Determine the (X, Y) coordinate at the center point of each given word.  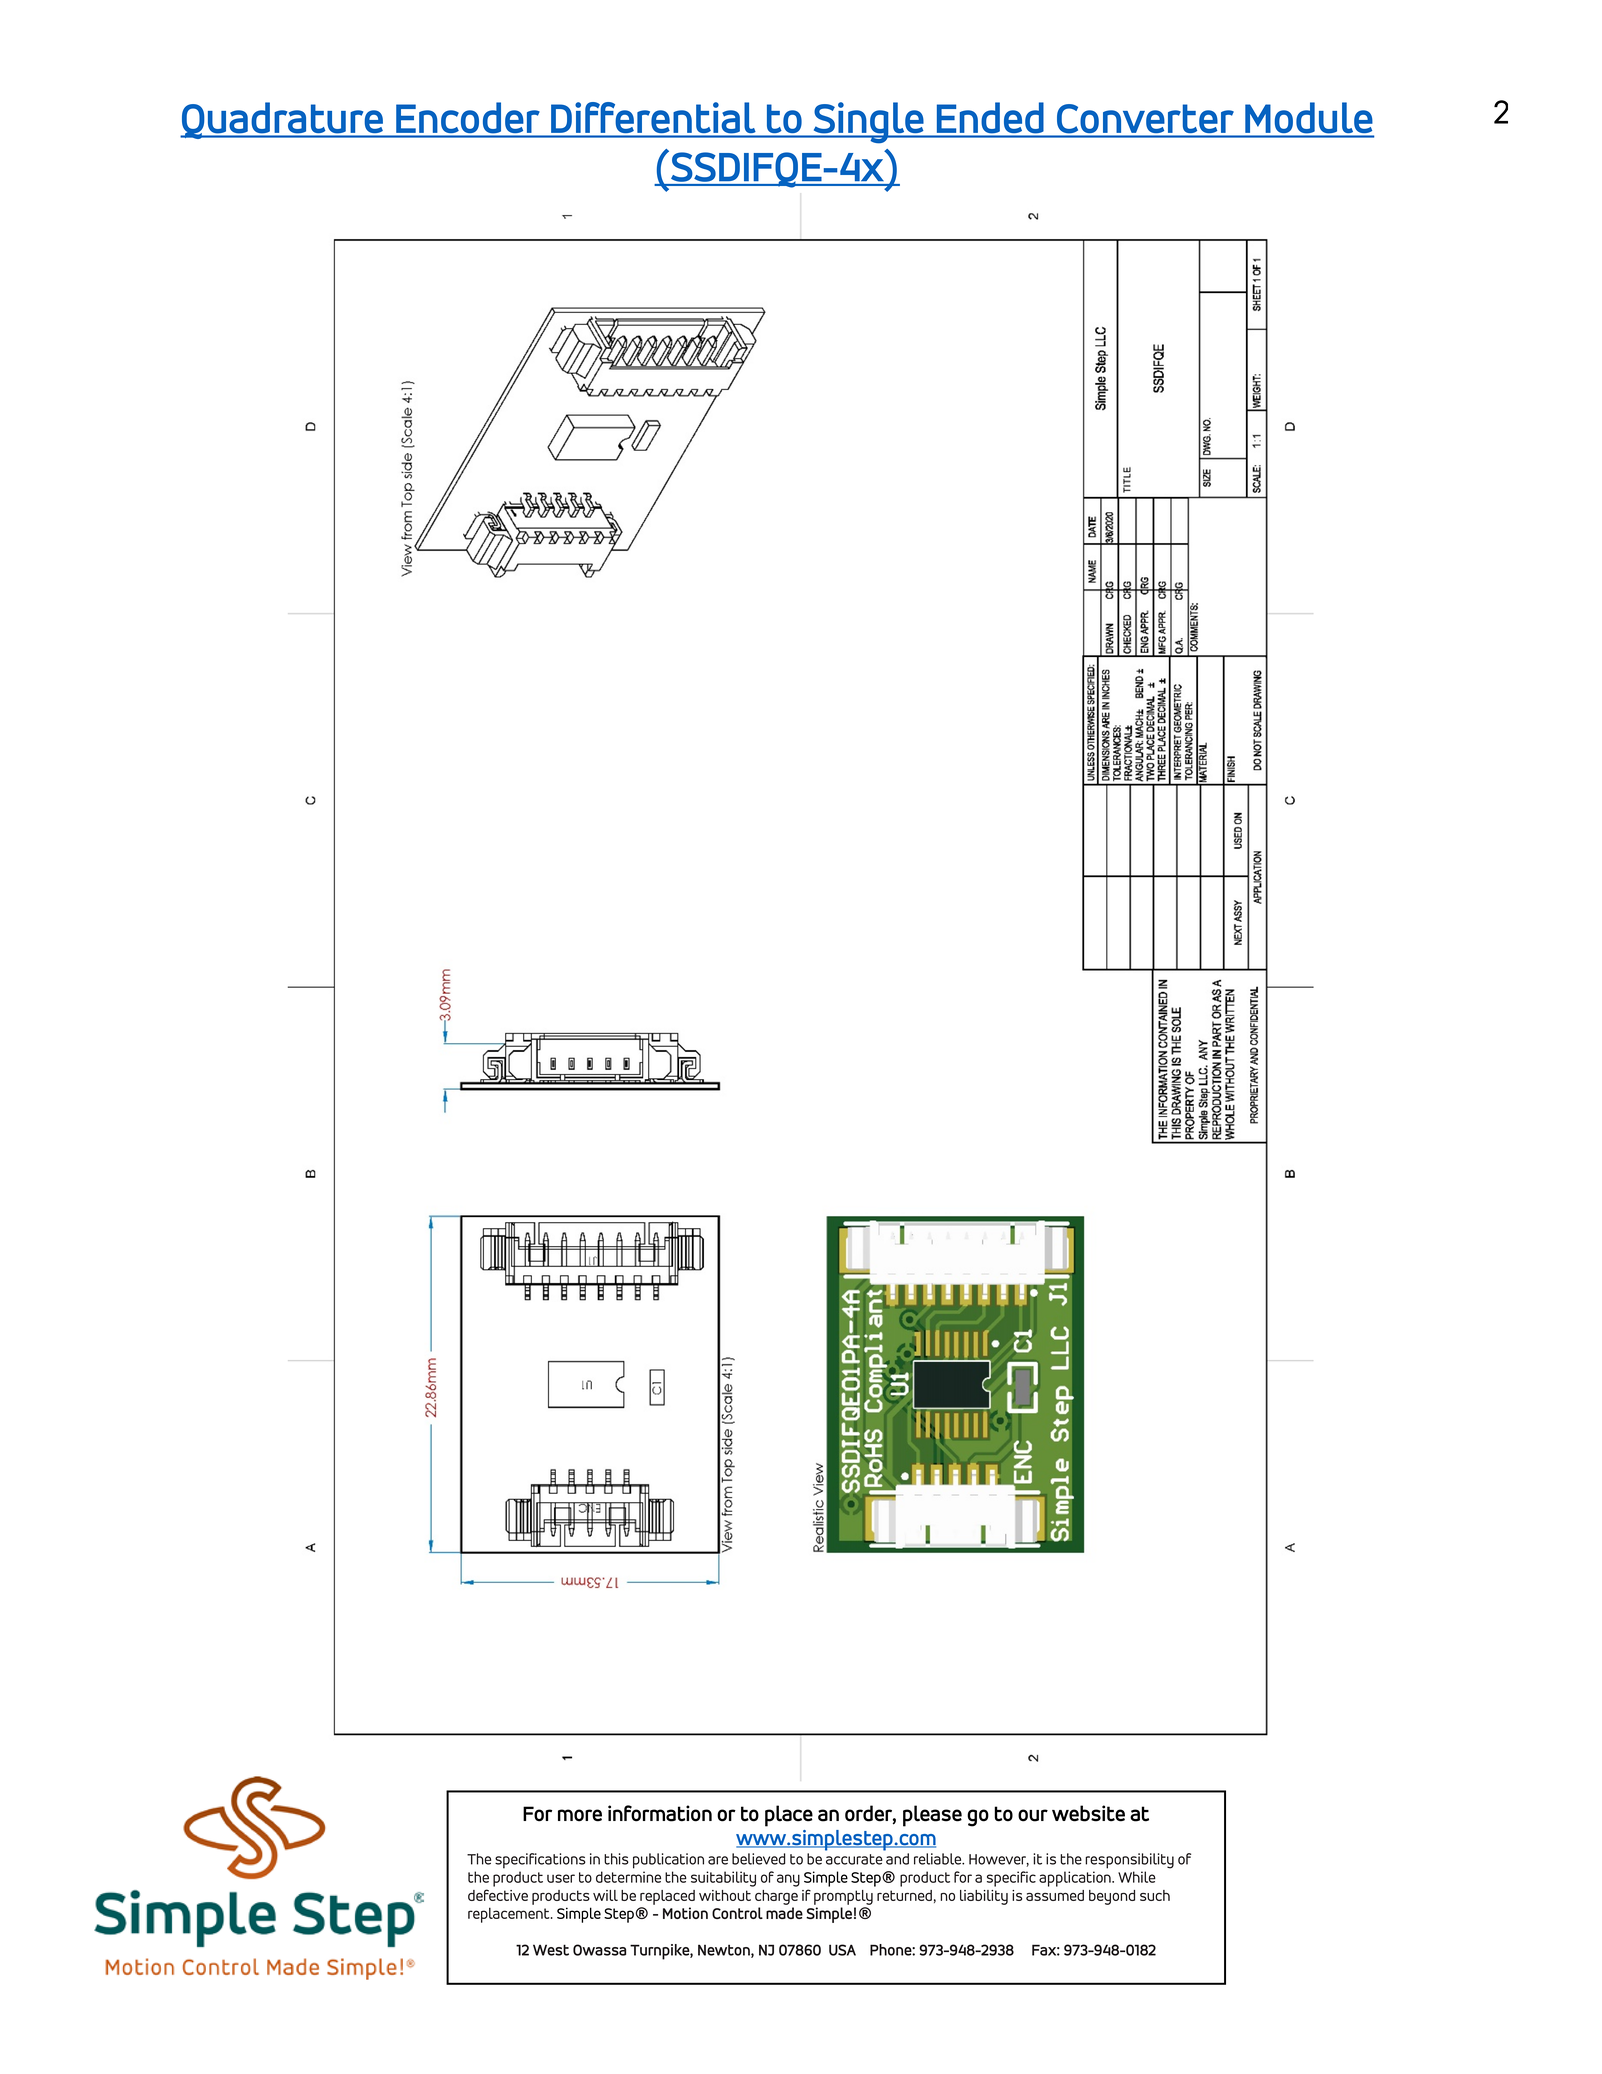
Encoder (467, 118)
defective (498, 1895)
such (1155, 1895)
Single (868, 123)
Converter (1145, 118)
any (788, 1880)
